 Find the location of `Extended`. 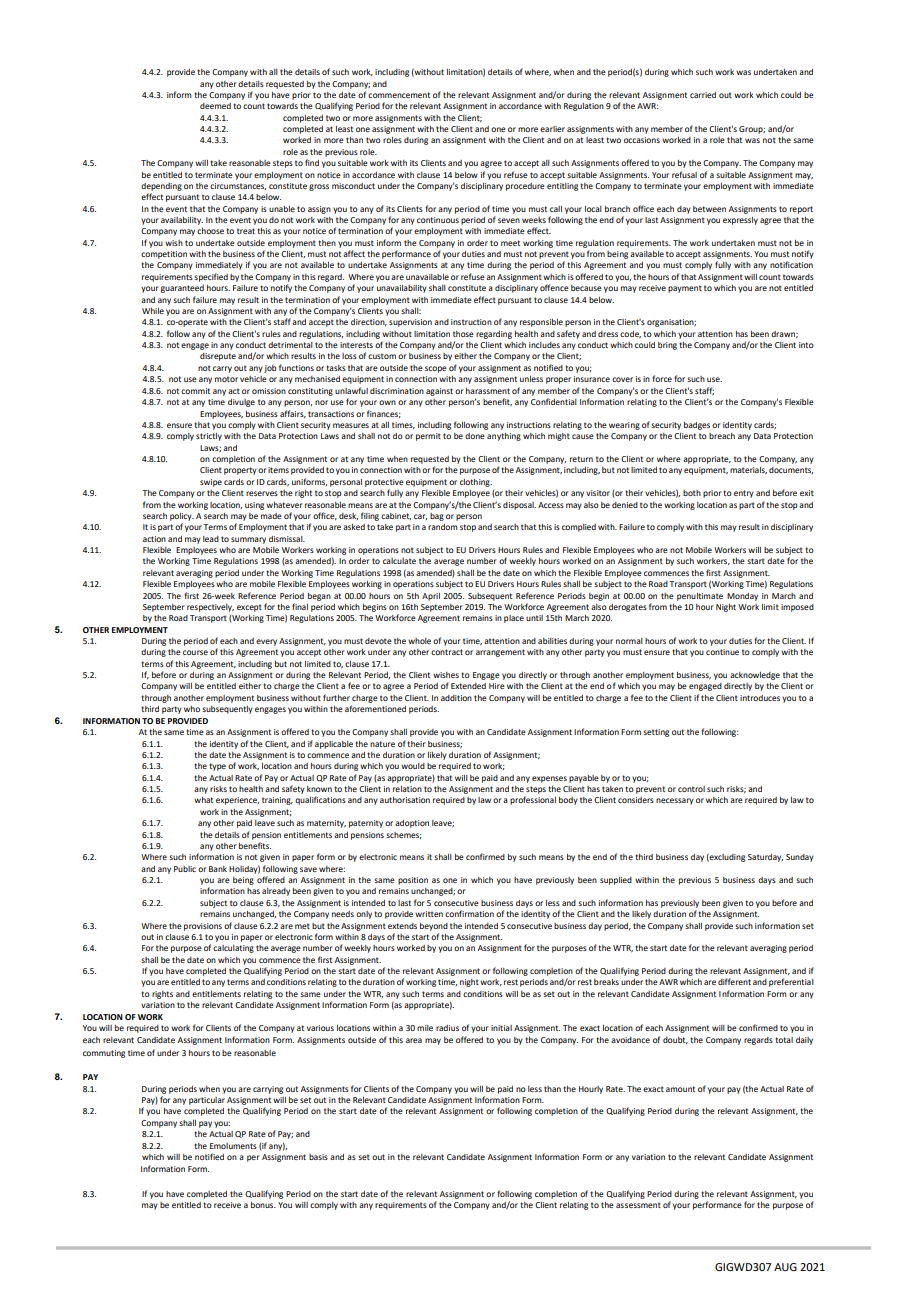

Extended is located at coordinates (468, 686).
